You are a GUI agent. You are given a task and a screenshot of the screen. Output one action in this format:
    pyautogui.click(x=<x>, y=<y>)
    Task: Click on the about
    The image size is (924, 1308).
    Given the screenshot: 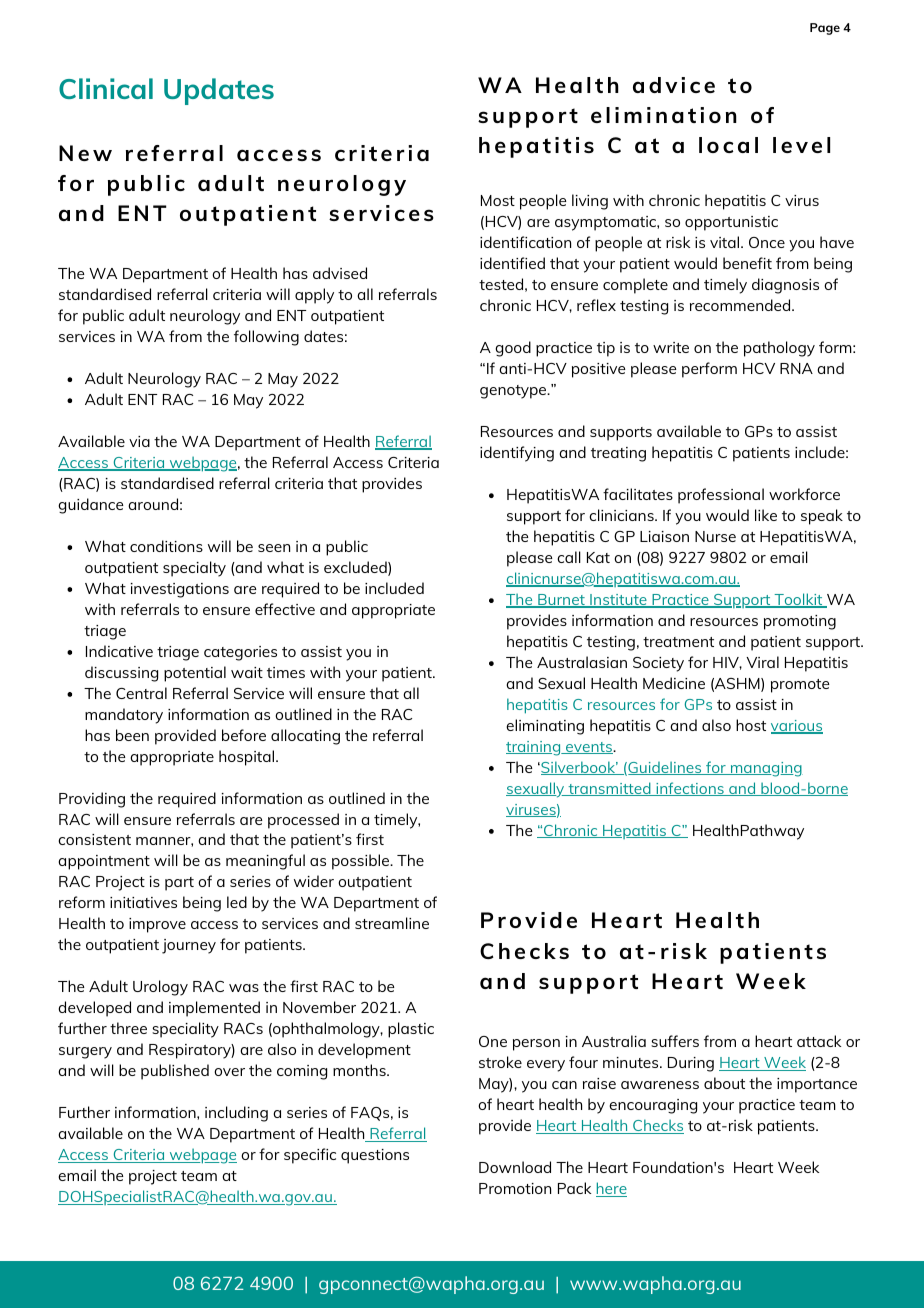 What is the action you would take?
    pyautogui.click(x=724, y=1083)
